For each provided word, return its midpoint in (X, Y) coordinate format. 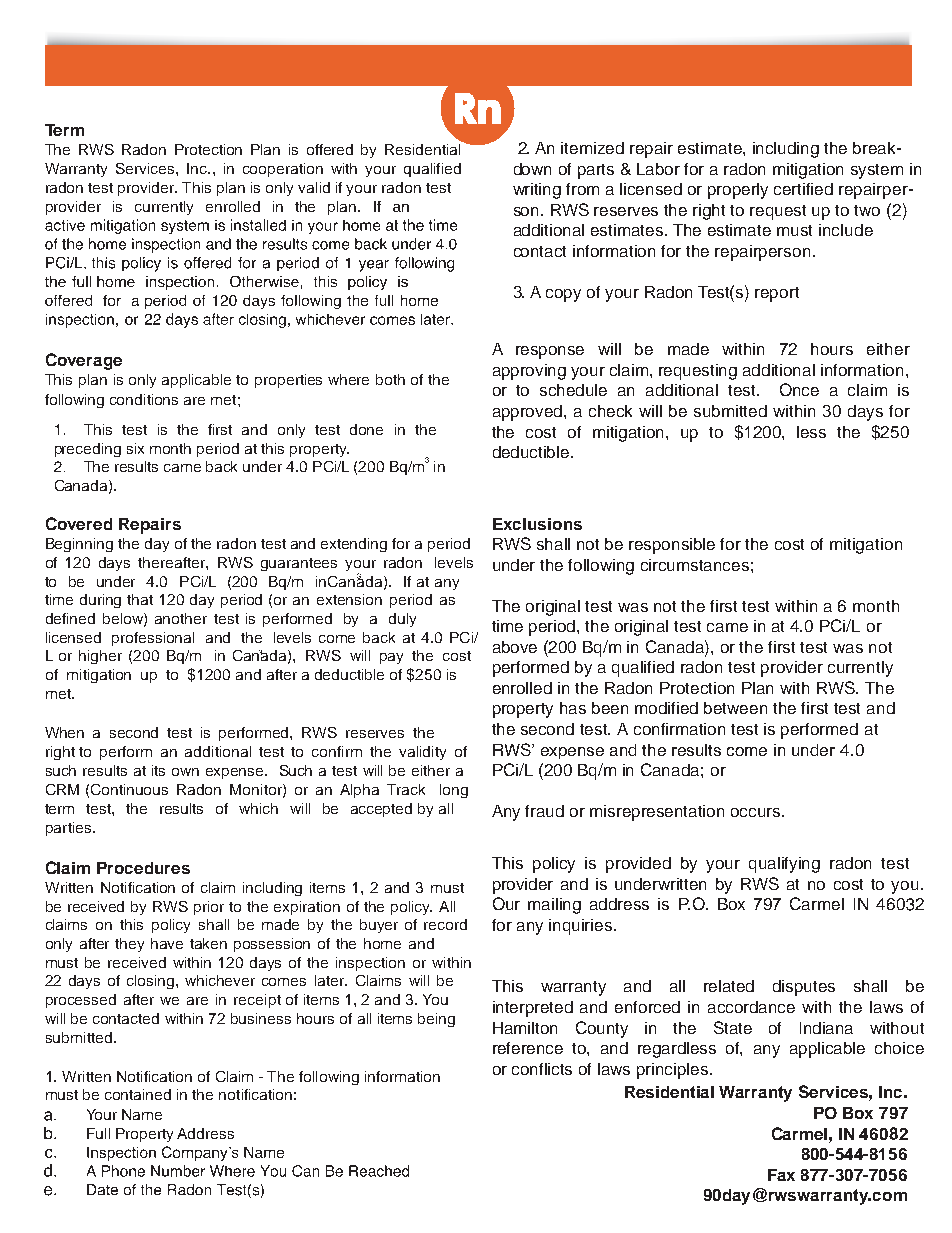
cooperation (283, 170)
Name (142, 1114)
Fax (781, 1175)
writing (537, 191)
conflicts (542, 1069)
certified (803, 189)
